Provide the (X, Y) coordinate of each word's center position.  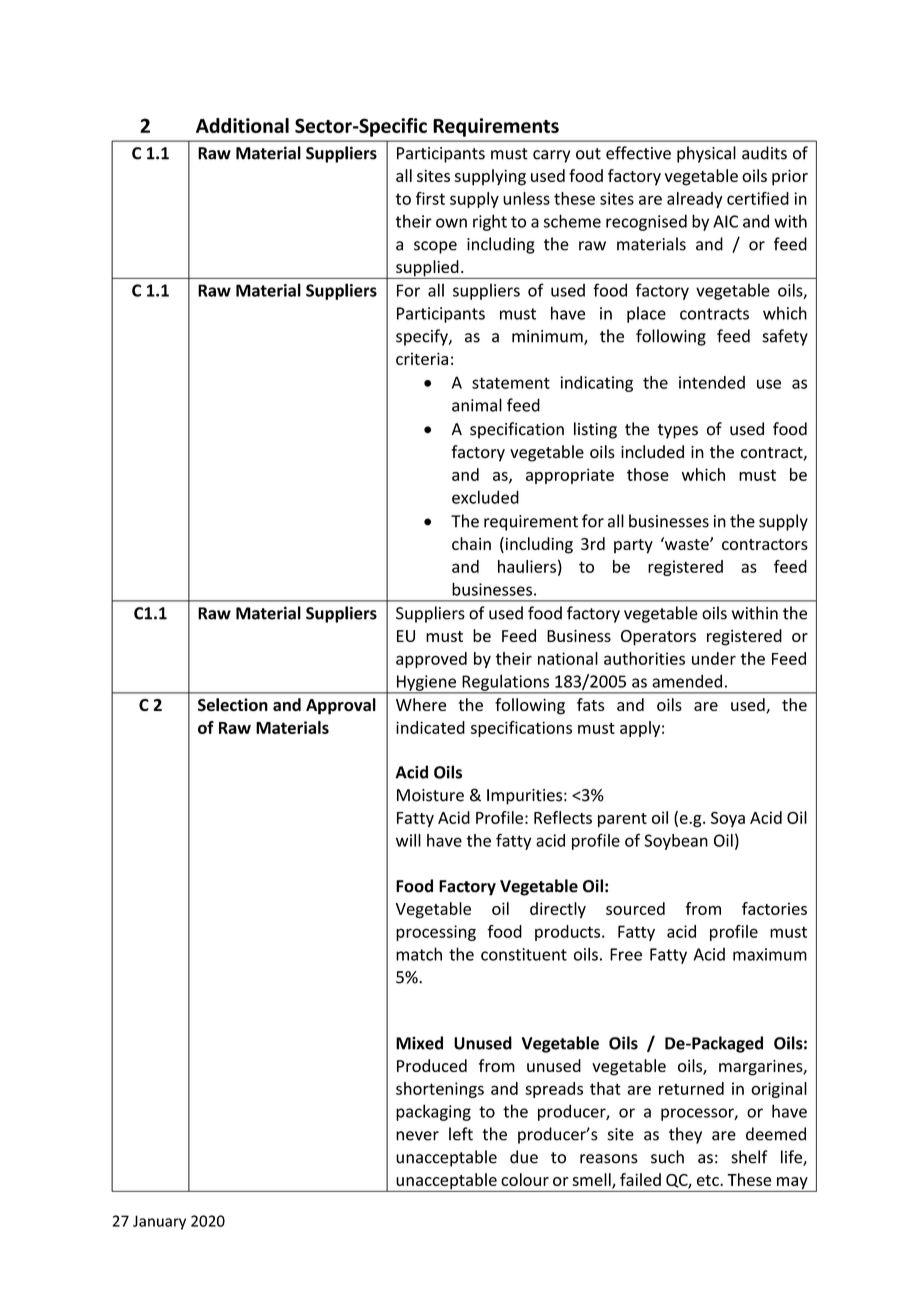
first (430, 198)
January (159, 1222)
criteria (422, 358)
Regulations (506, 683)
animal (477, 405)
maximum (770, 954)
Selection (233, 705)
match (419, 954)
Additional (242, 125)
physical (706, 154)
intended (712, 382)
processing (436, 933)
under (714, 658)
